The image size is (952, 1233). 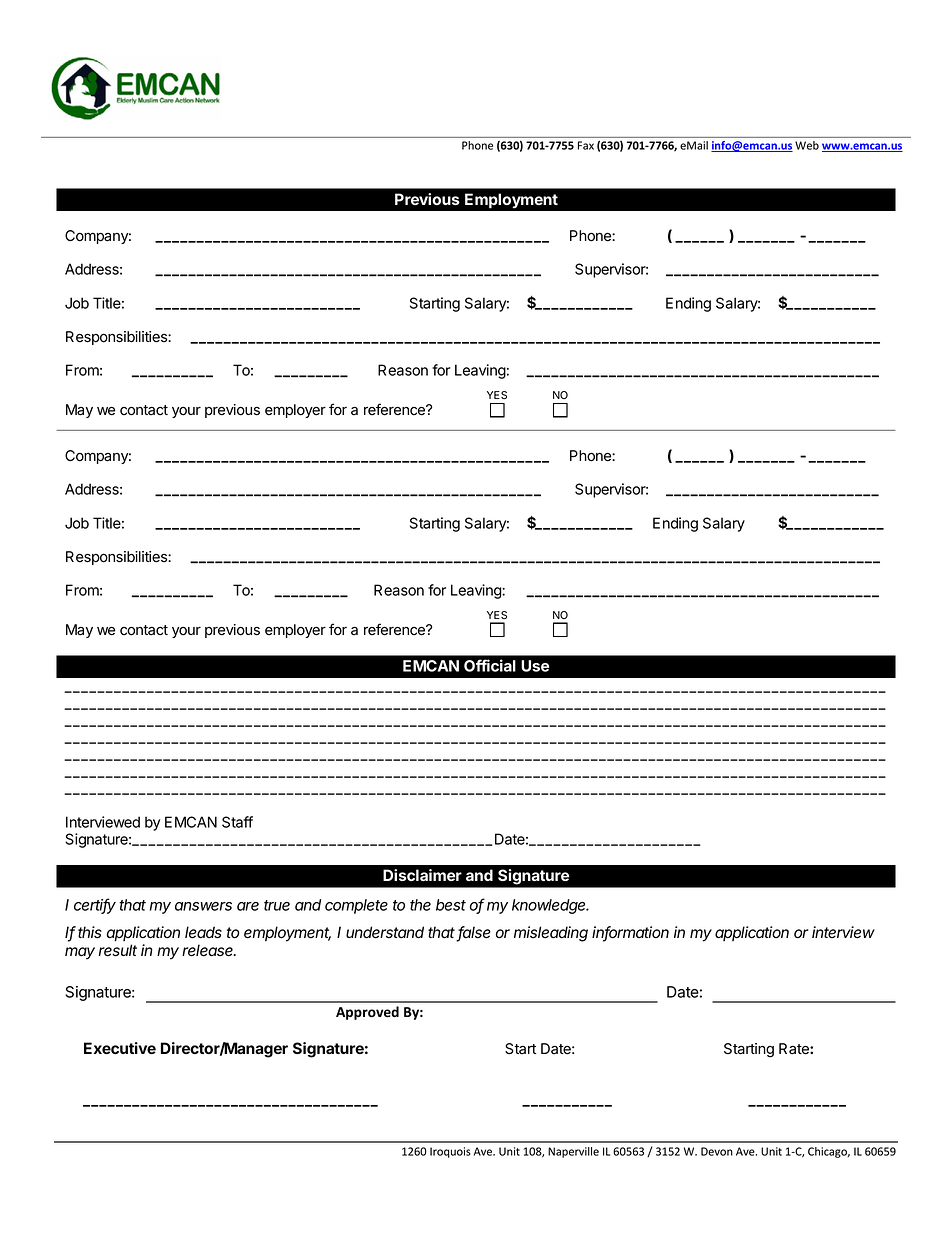 I want to click on Executive, so click(x=120, y=1048).
